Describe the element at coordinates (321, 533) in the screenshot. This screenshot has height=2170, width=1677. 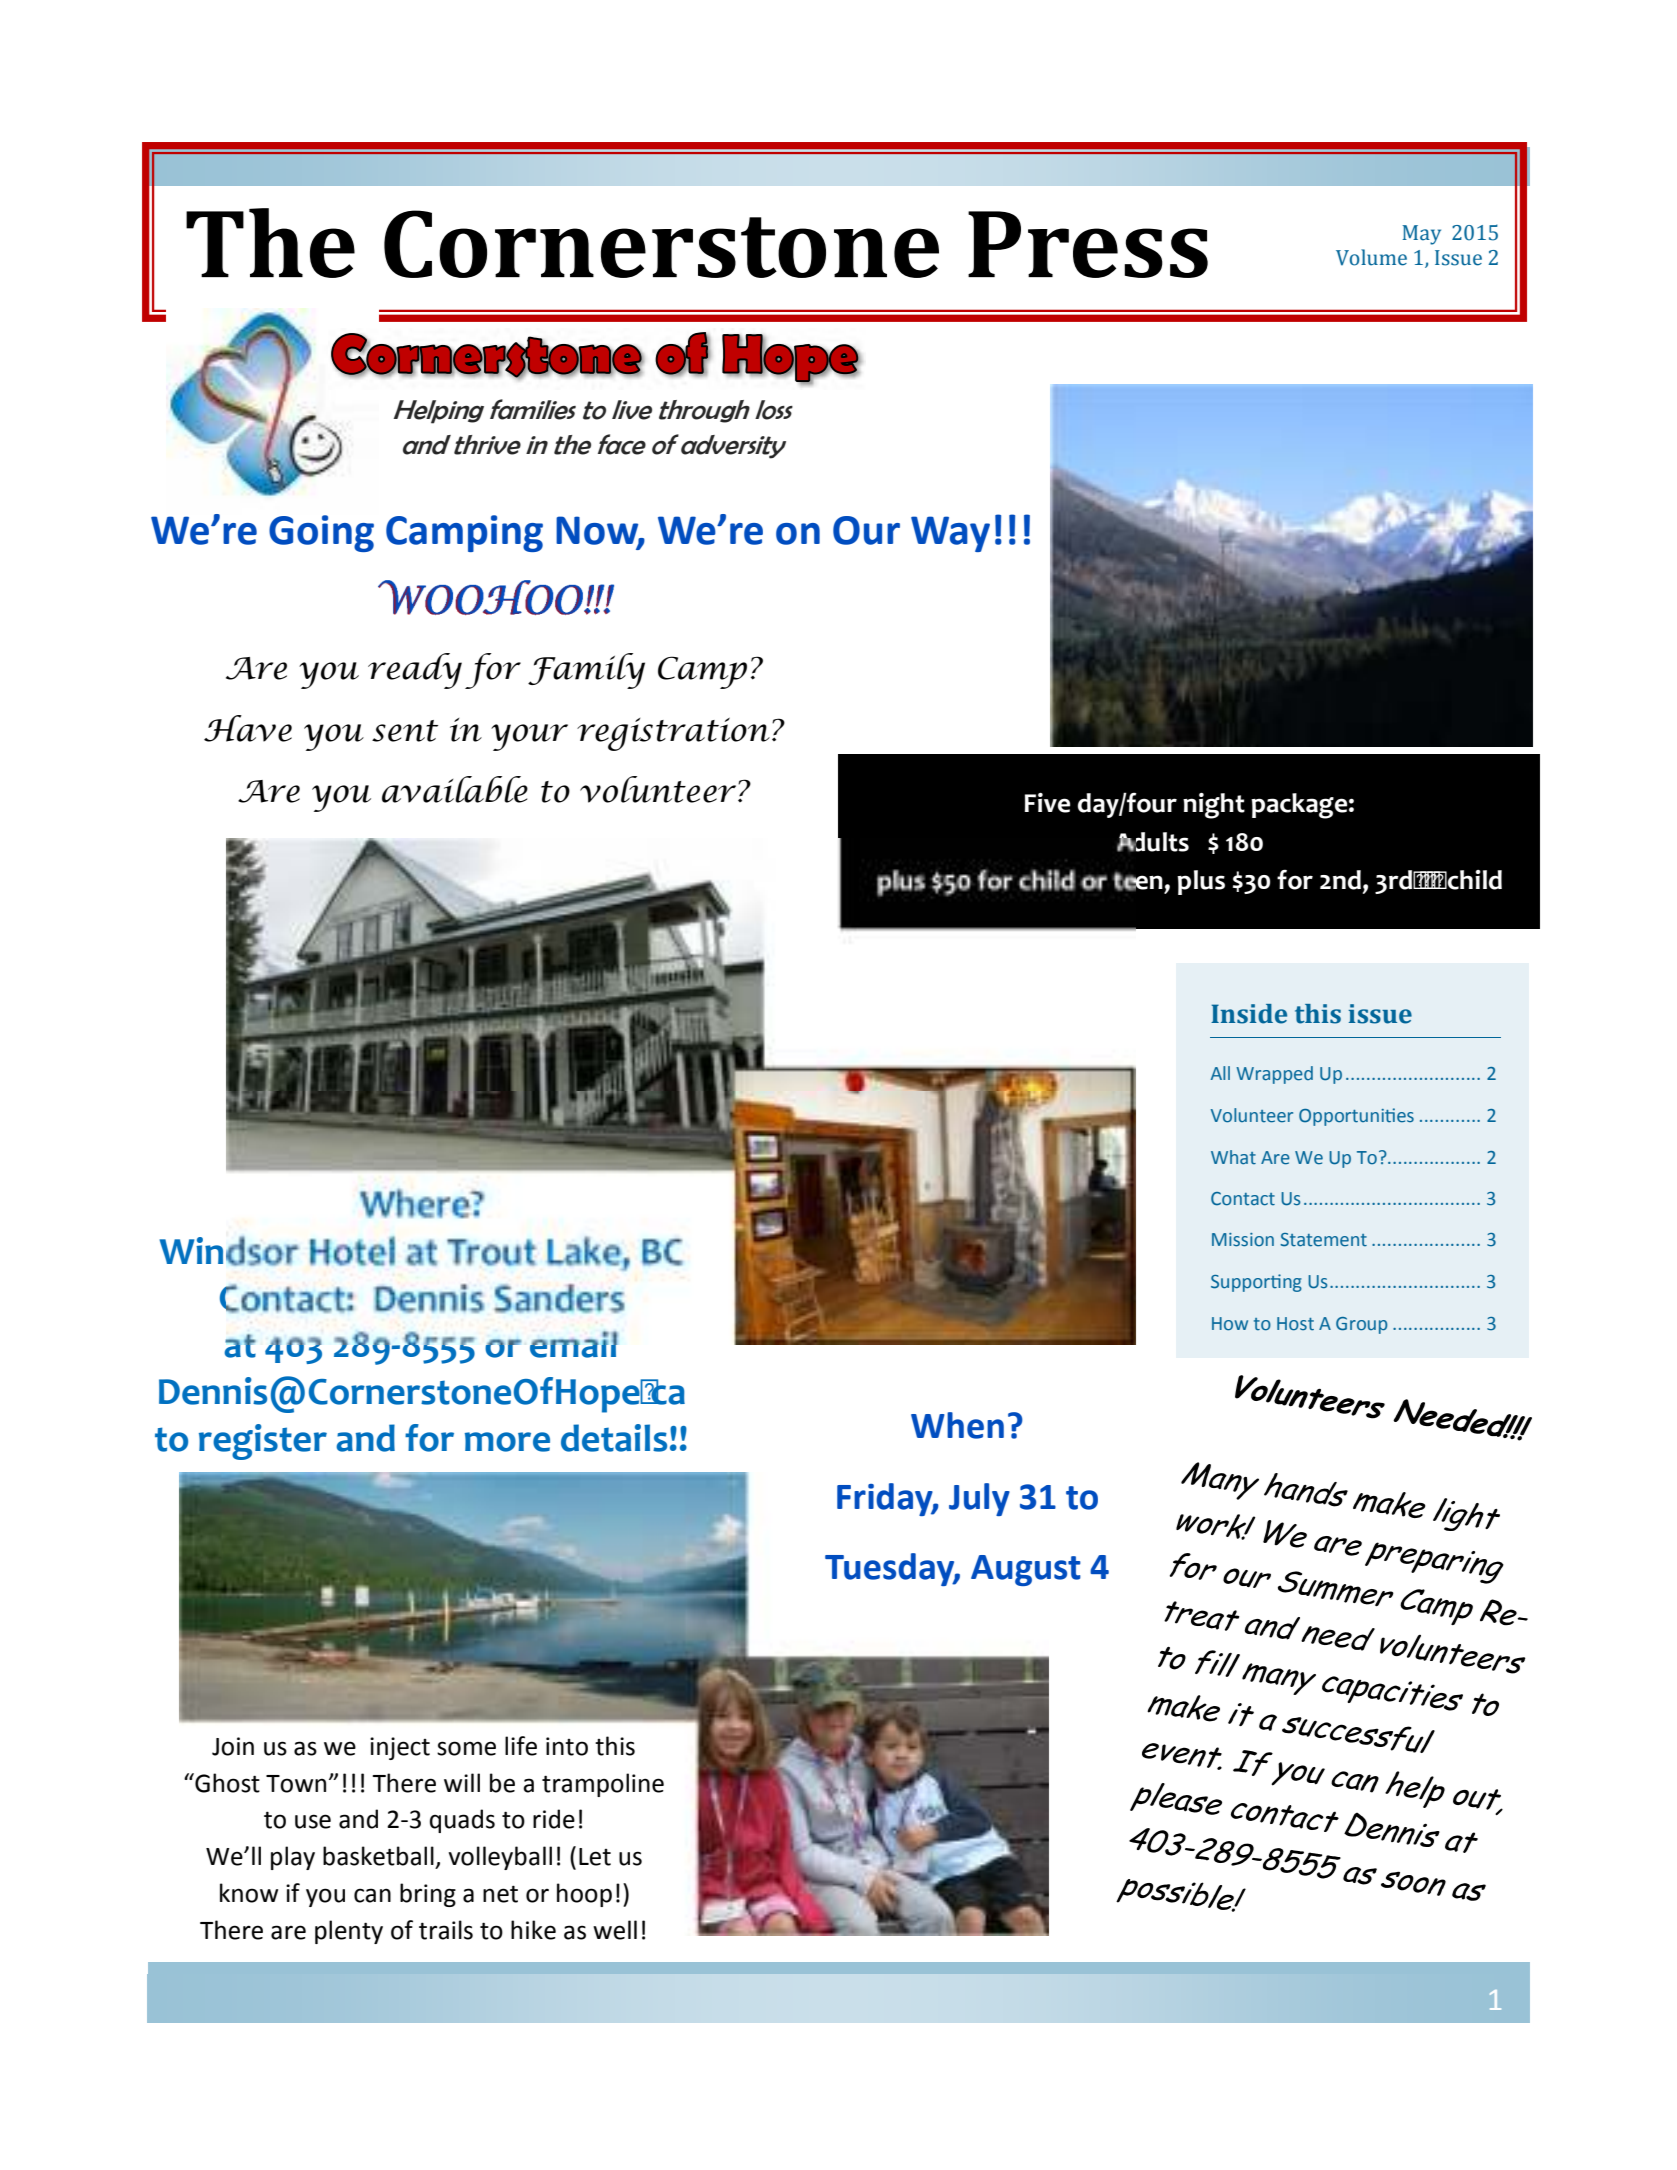
I see `Going` at that location.
